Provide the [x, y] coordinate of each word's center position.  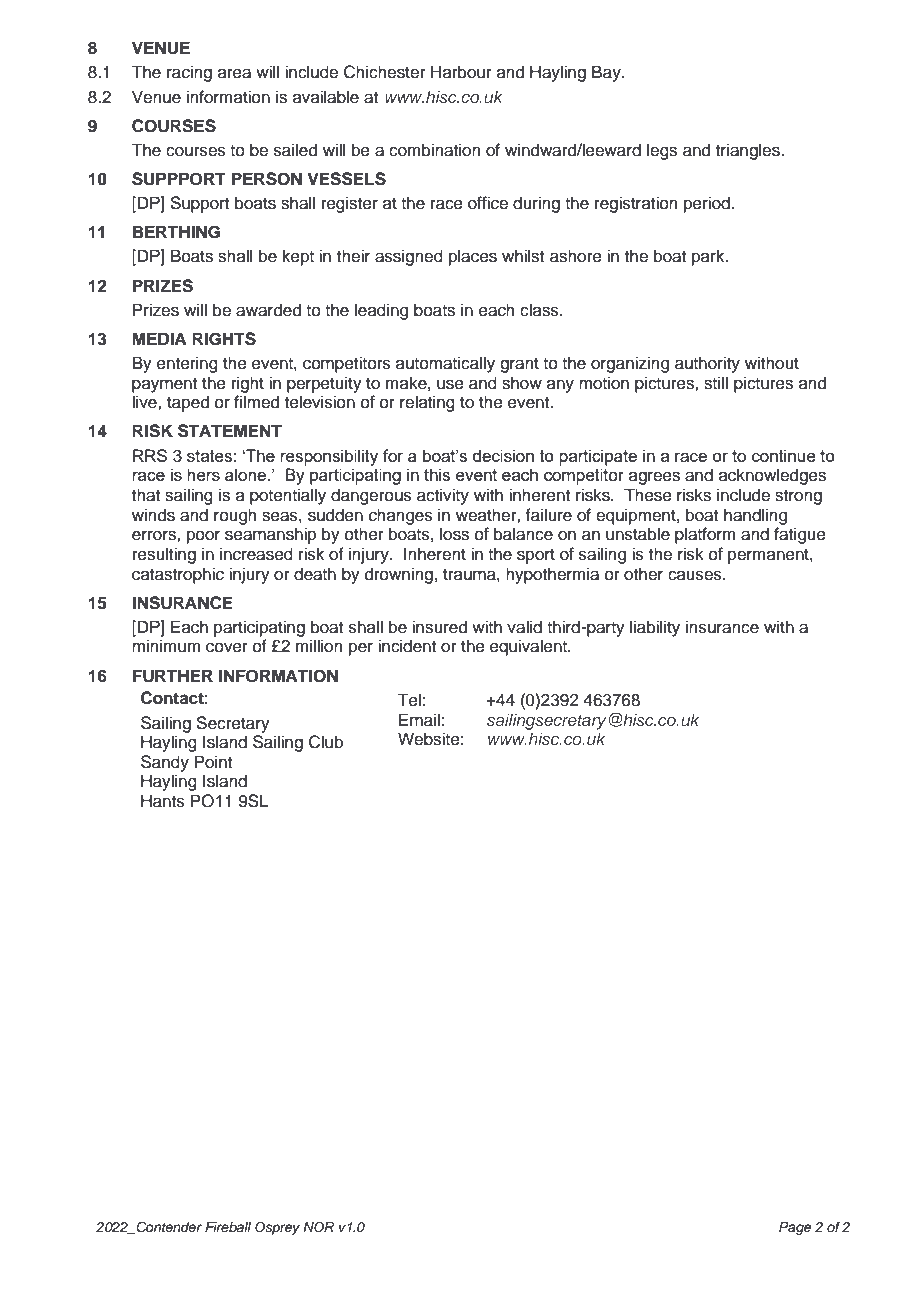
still [716, 383]
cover [227, 647]
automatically [445, 364]
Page [795, 1228]
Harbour [461, 72]
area [234, 73]
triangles [749, 151]
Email [419, 720]
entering [187, 364]
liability [655, 628]
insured [439, 627]
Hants [163, 801]
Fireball [228, 1227]
